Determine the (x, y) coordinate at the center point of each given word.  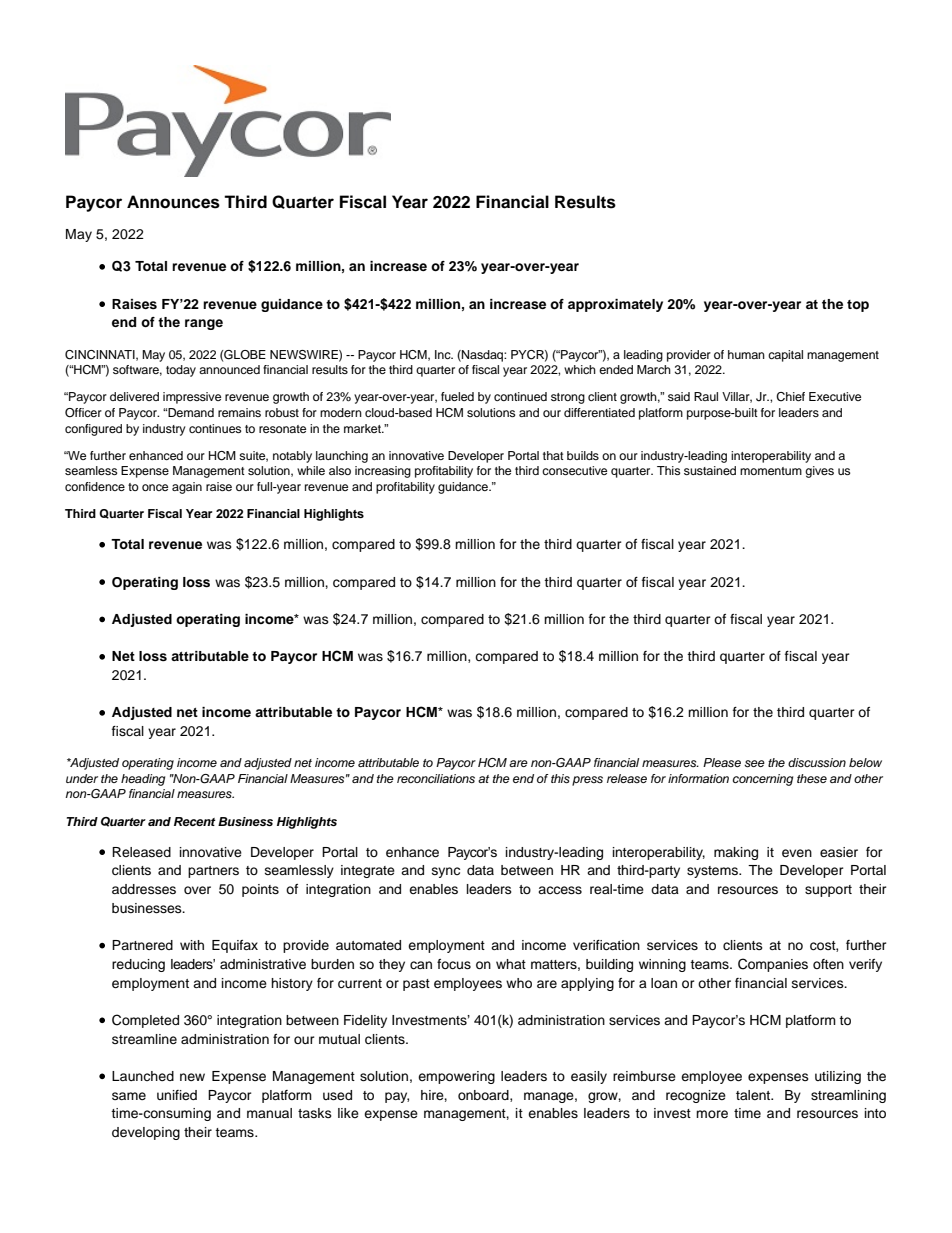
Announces (173, 202)
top (858, 306)
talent (754, 1095)
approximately (615, 305)
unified (177, 1095)
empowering (456, 1077)
